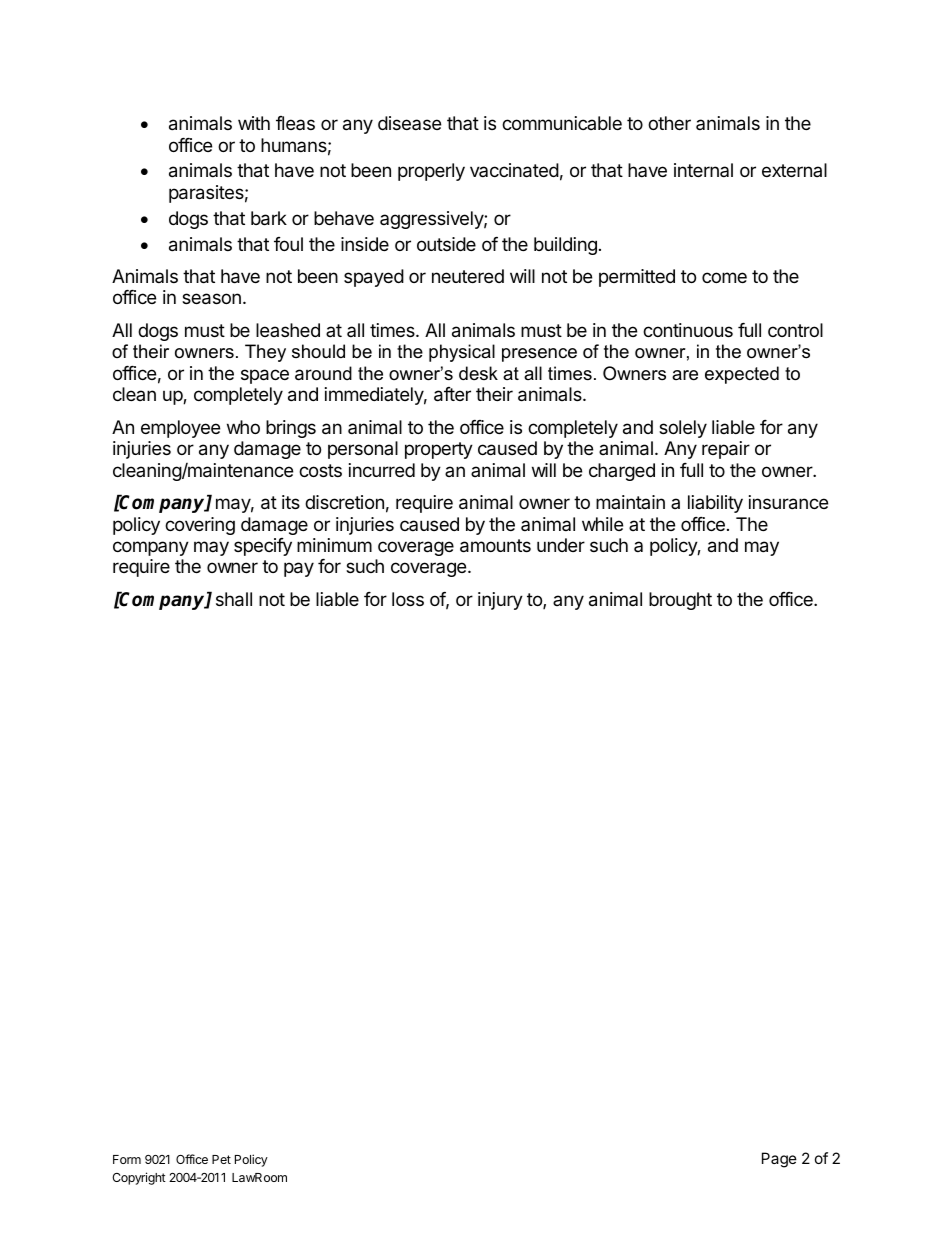  I want to click on Copyright, so click(139, 1178).
